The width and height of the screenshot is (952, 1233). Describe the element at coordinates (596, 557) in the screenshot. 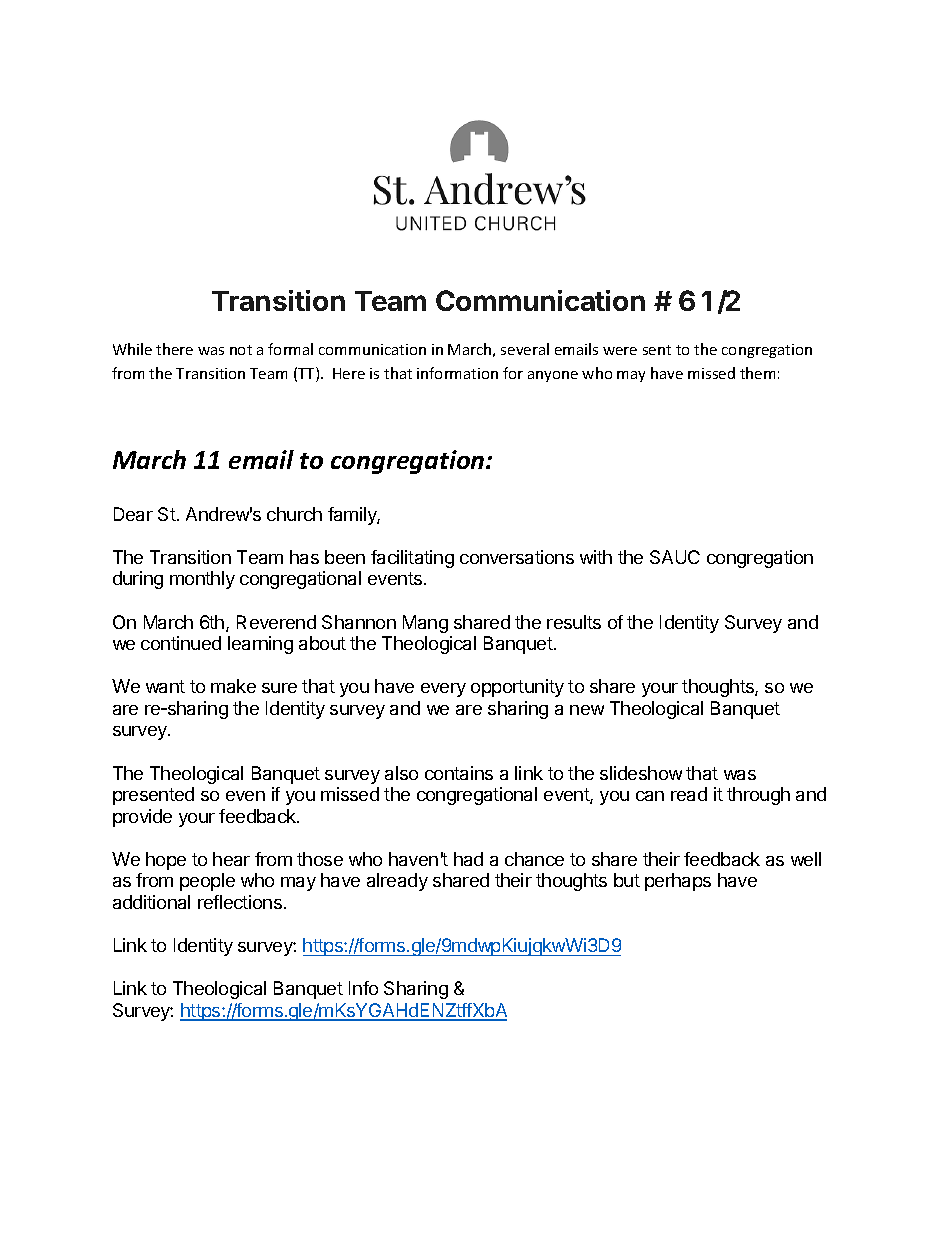

I see `with` at that location.
